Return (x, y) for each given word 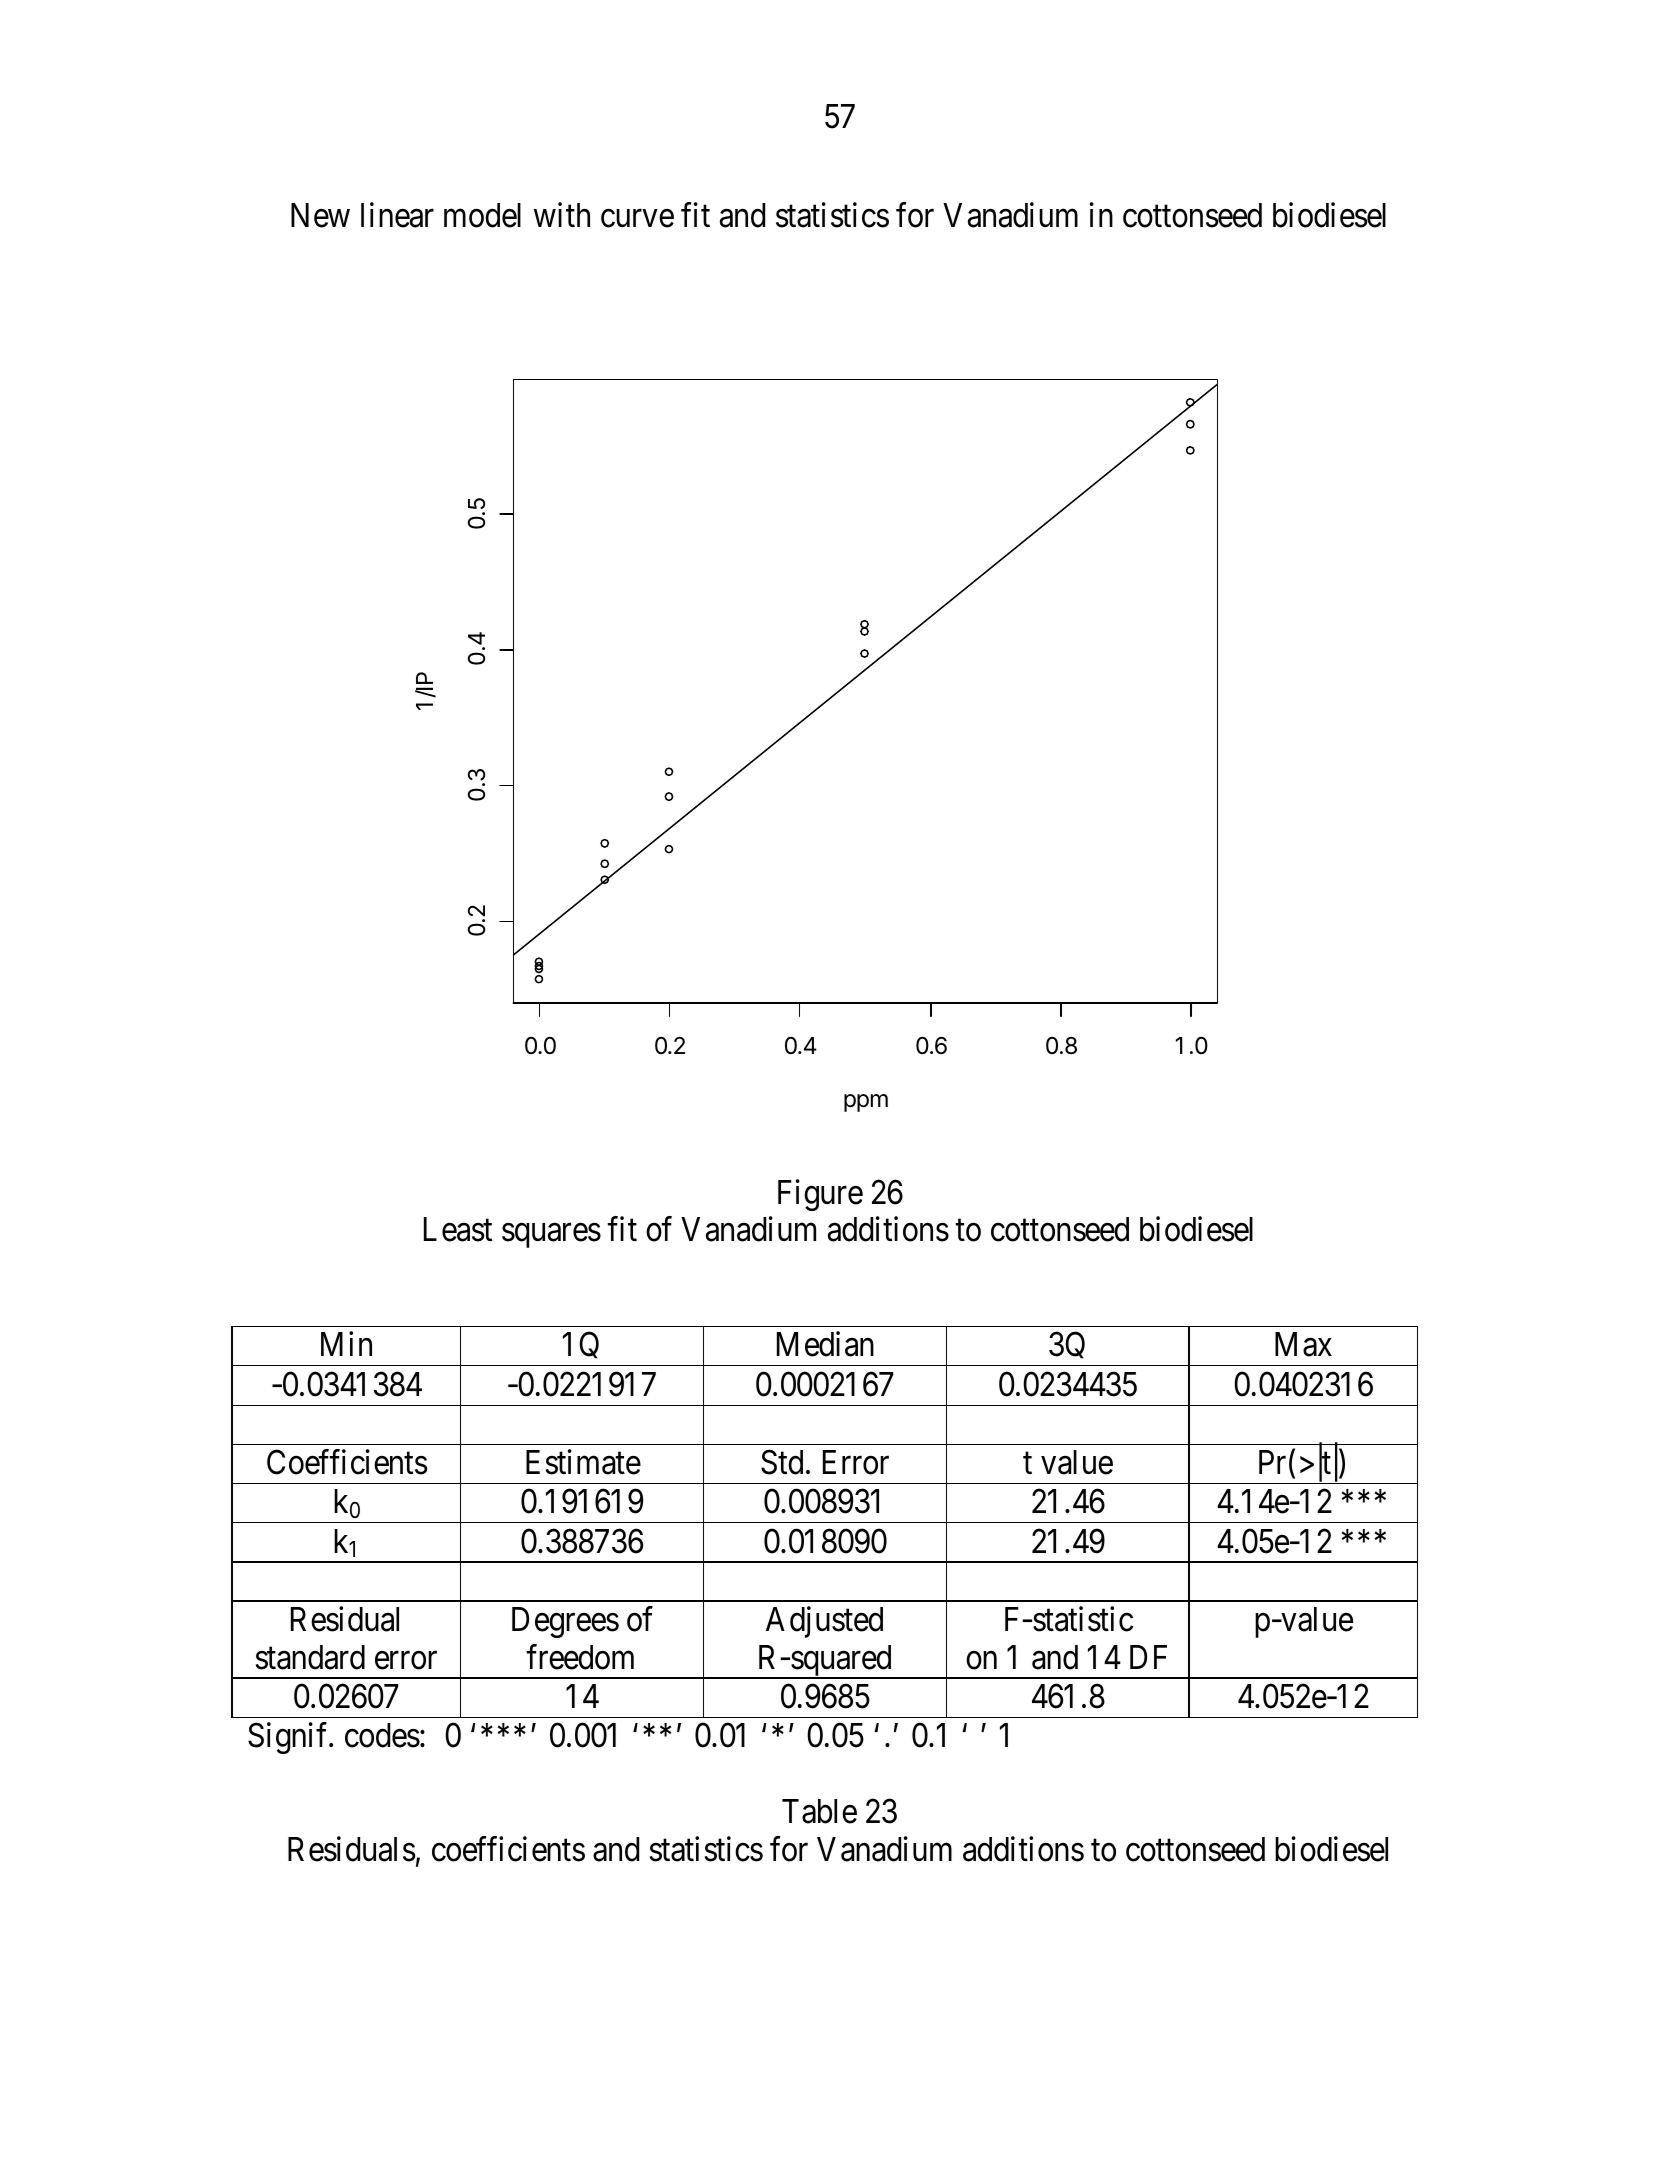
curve (637, 219)
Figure (820, 1195)
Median (825, 1344)
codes (382, 1735)
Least (458, 1230)
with (562, 214)
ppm (866, 1103)
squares (551, 1236)
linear (397, 215)
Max (1303, 1344)
